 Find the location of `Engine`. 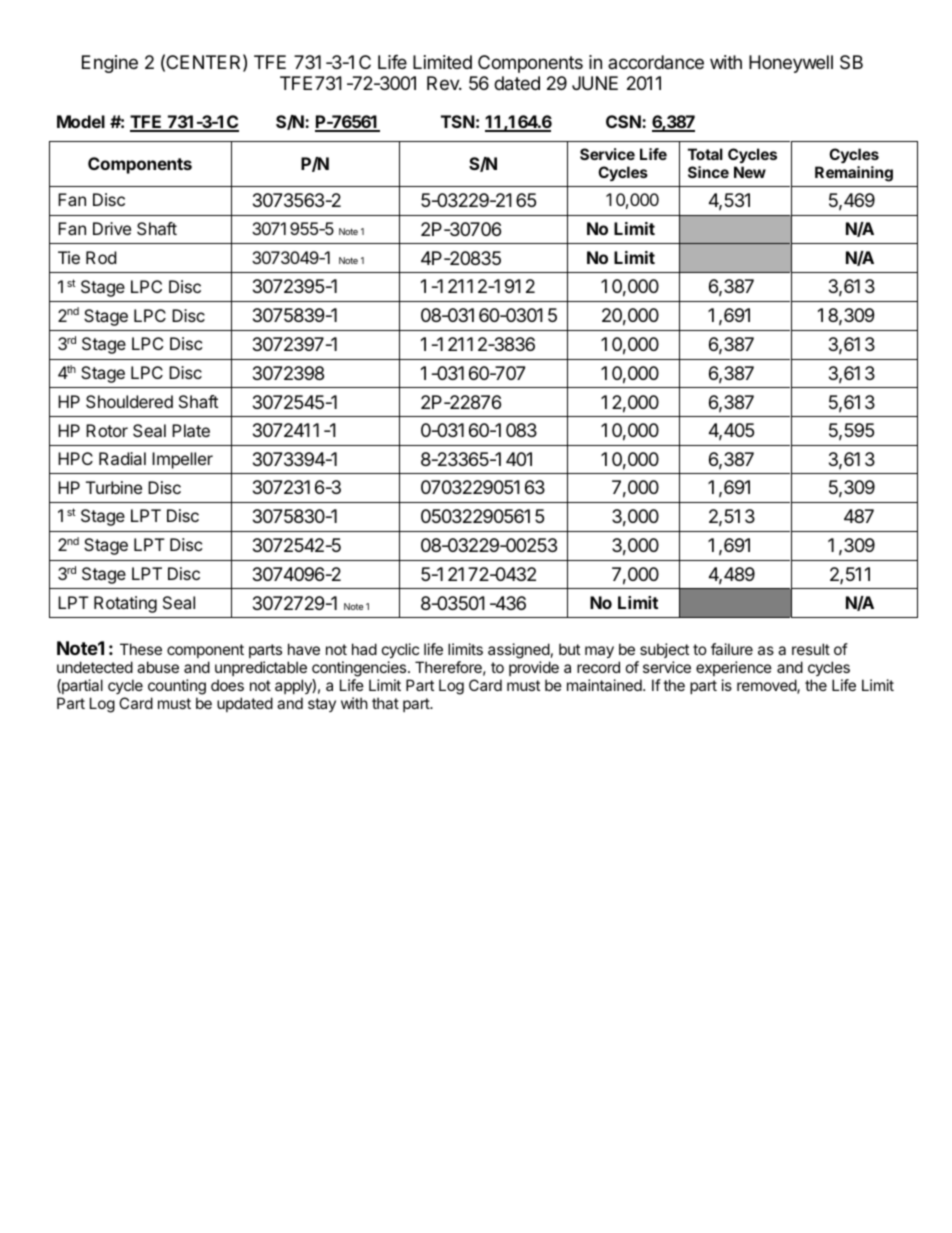

Engine is located at coordinates (110, 64).
